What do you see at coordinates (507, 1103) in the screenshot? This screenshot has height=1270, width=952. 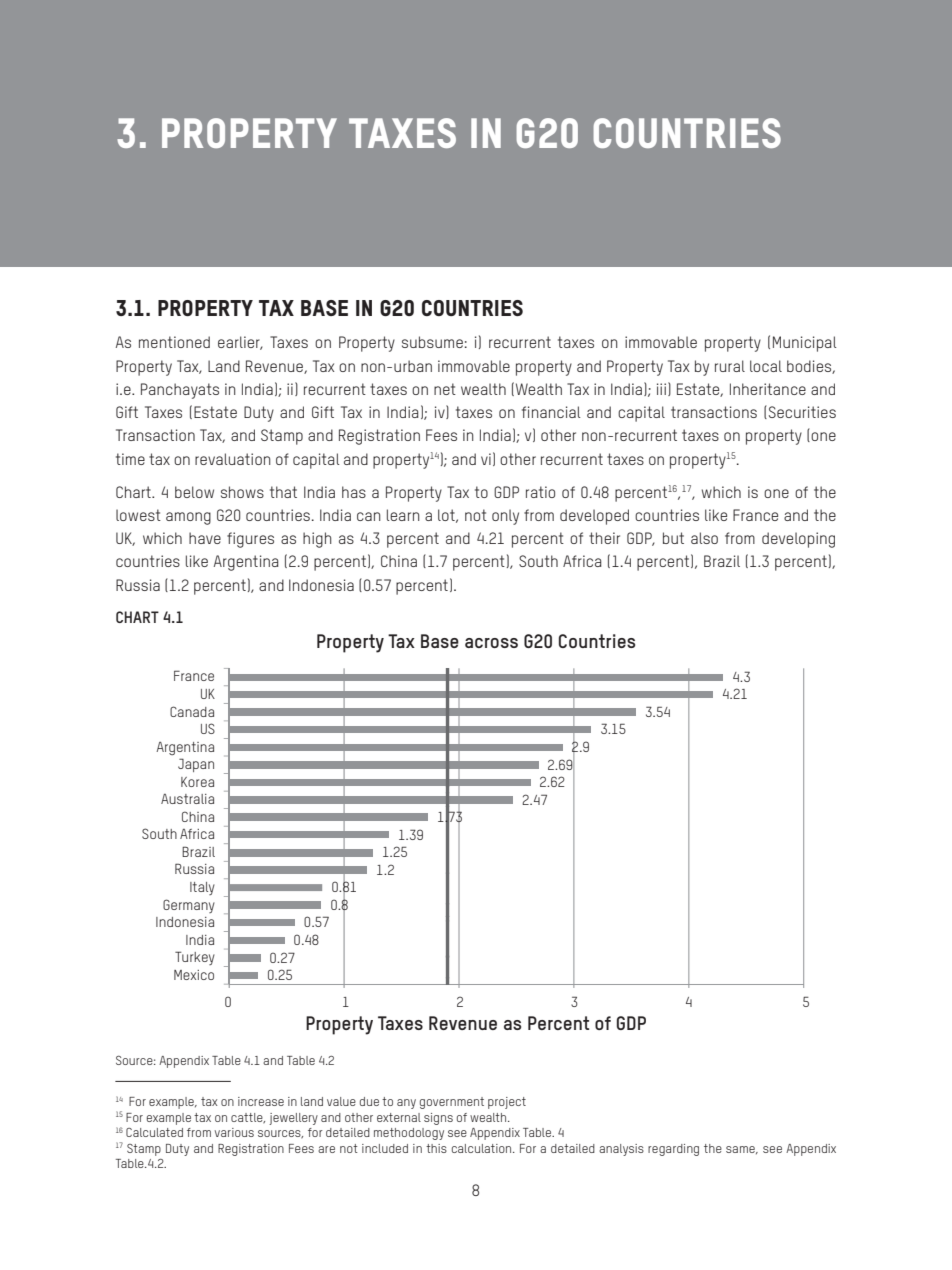 I see `project` at bounding box center [507, 1103].
